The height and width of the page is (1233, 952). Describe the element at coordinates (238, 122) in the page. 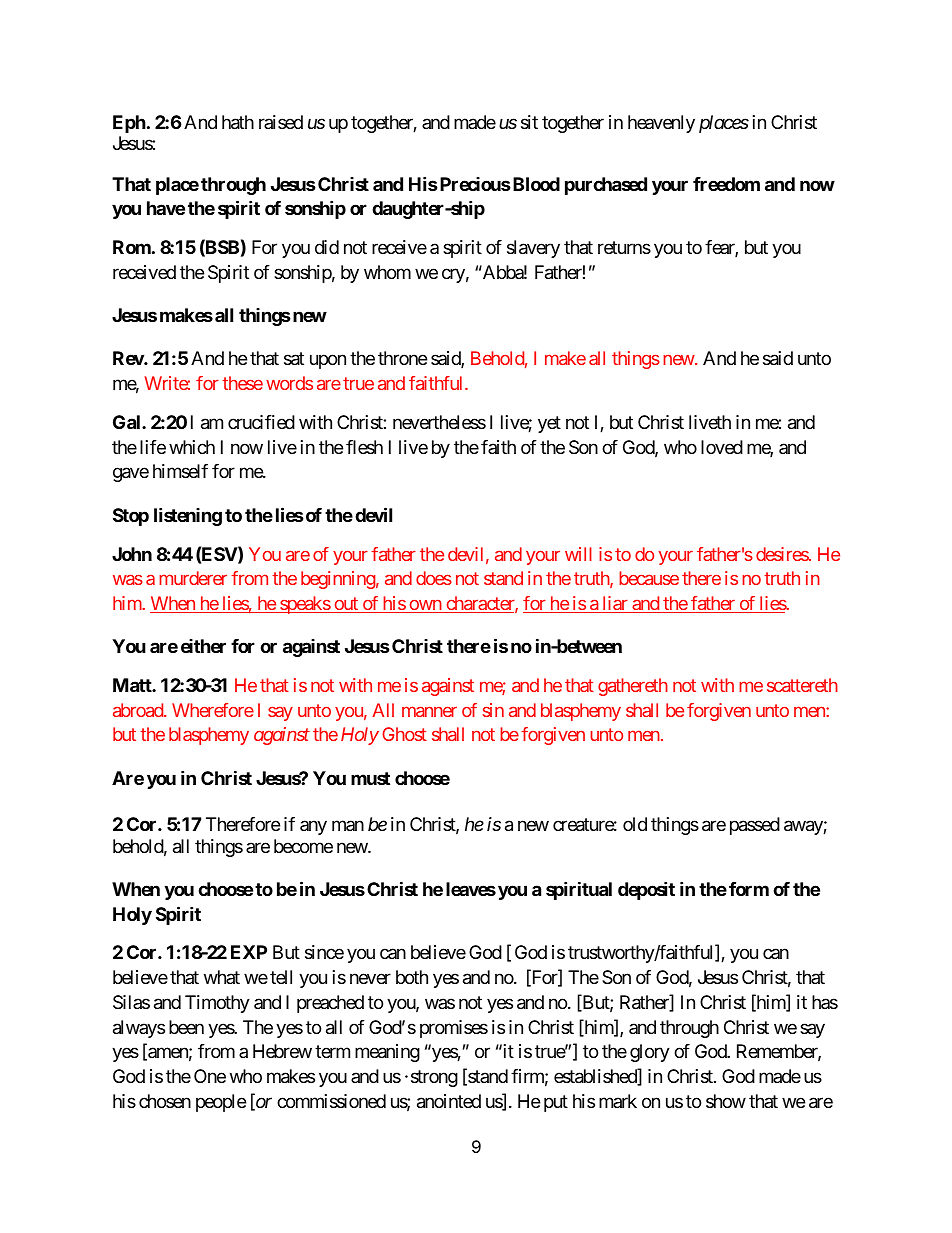

I see `hath` at that location.
